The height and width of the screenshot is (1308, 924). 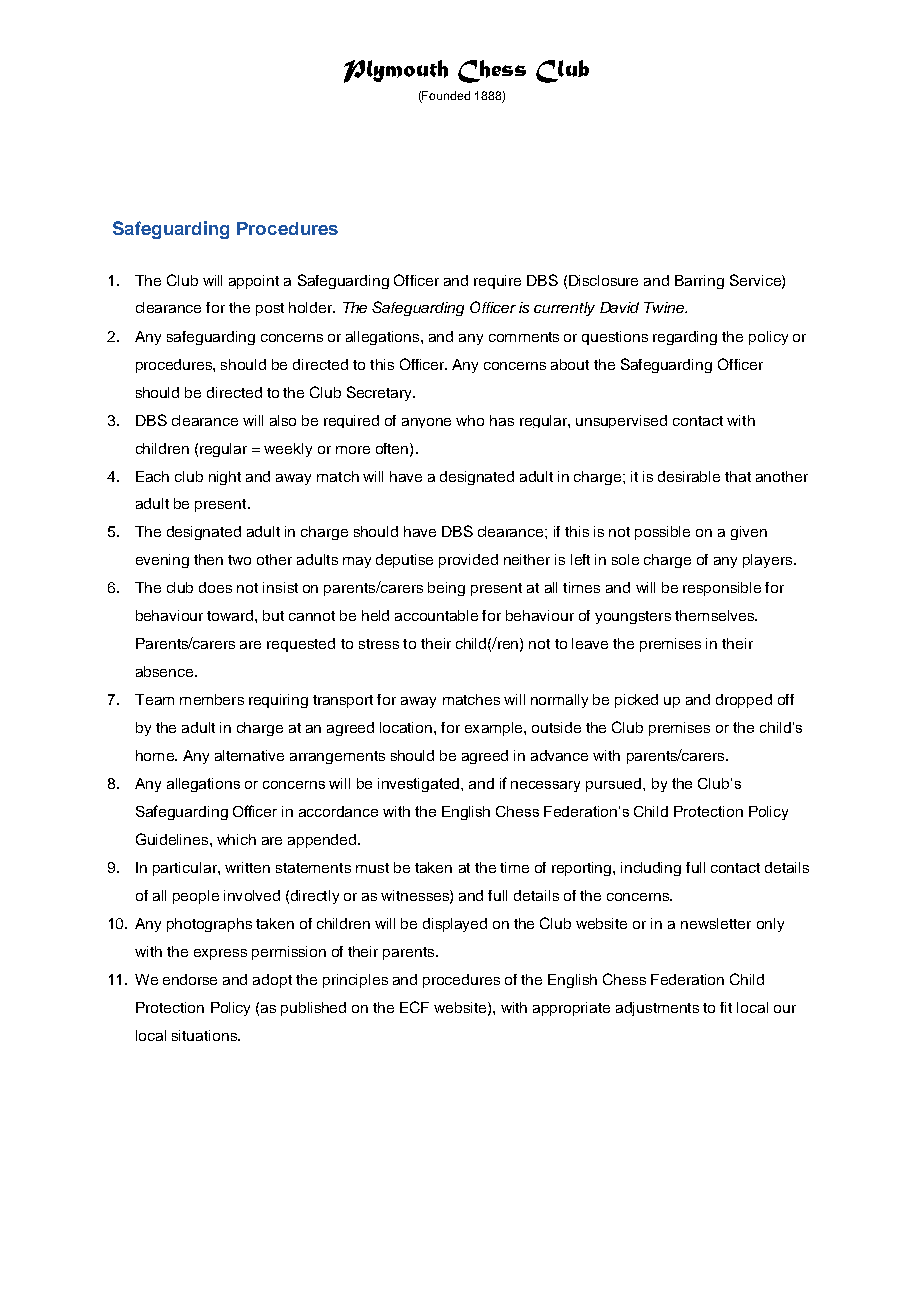 What do you see at coordinates (212, 699) in the screenshot?
I see `members` at bounding box center [212, 699].
